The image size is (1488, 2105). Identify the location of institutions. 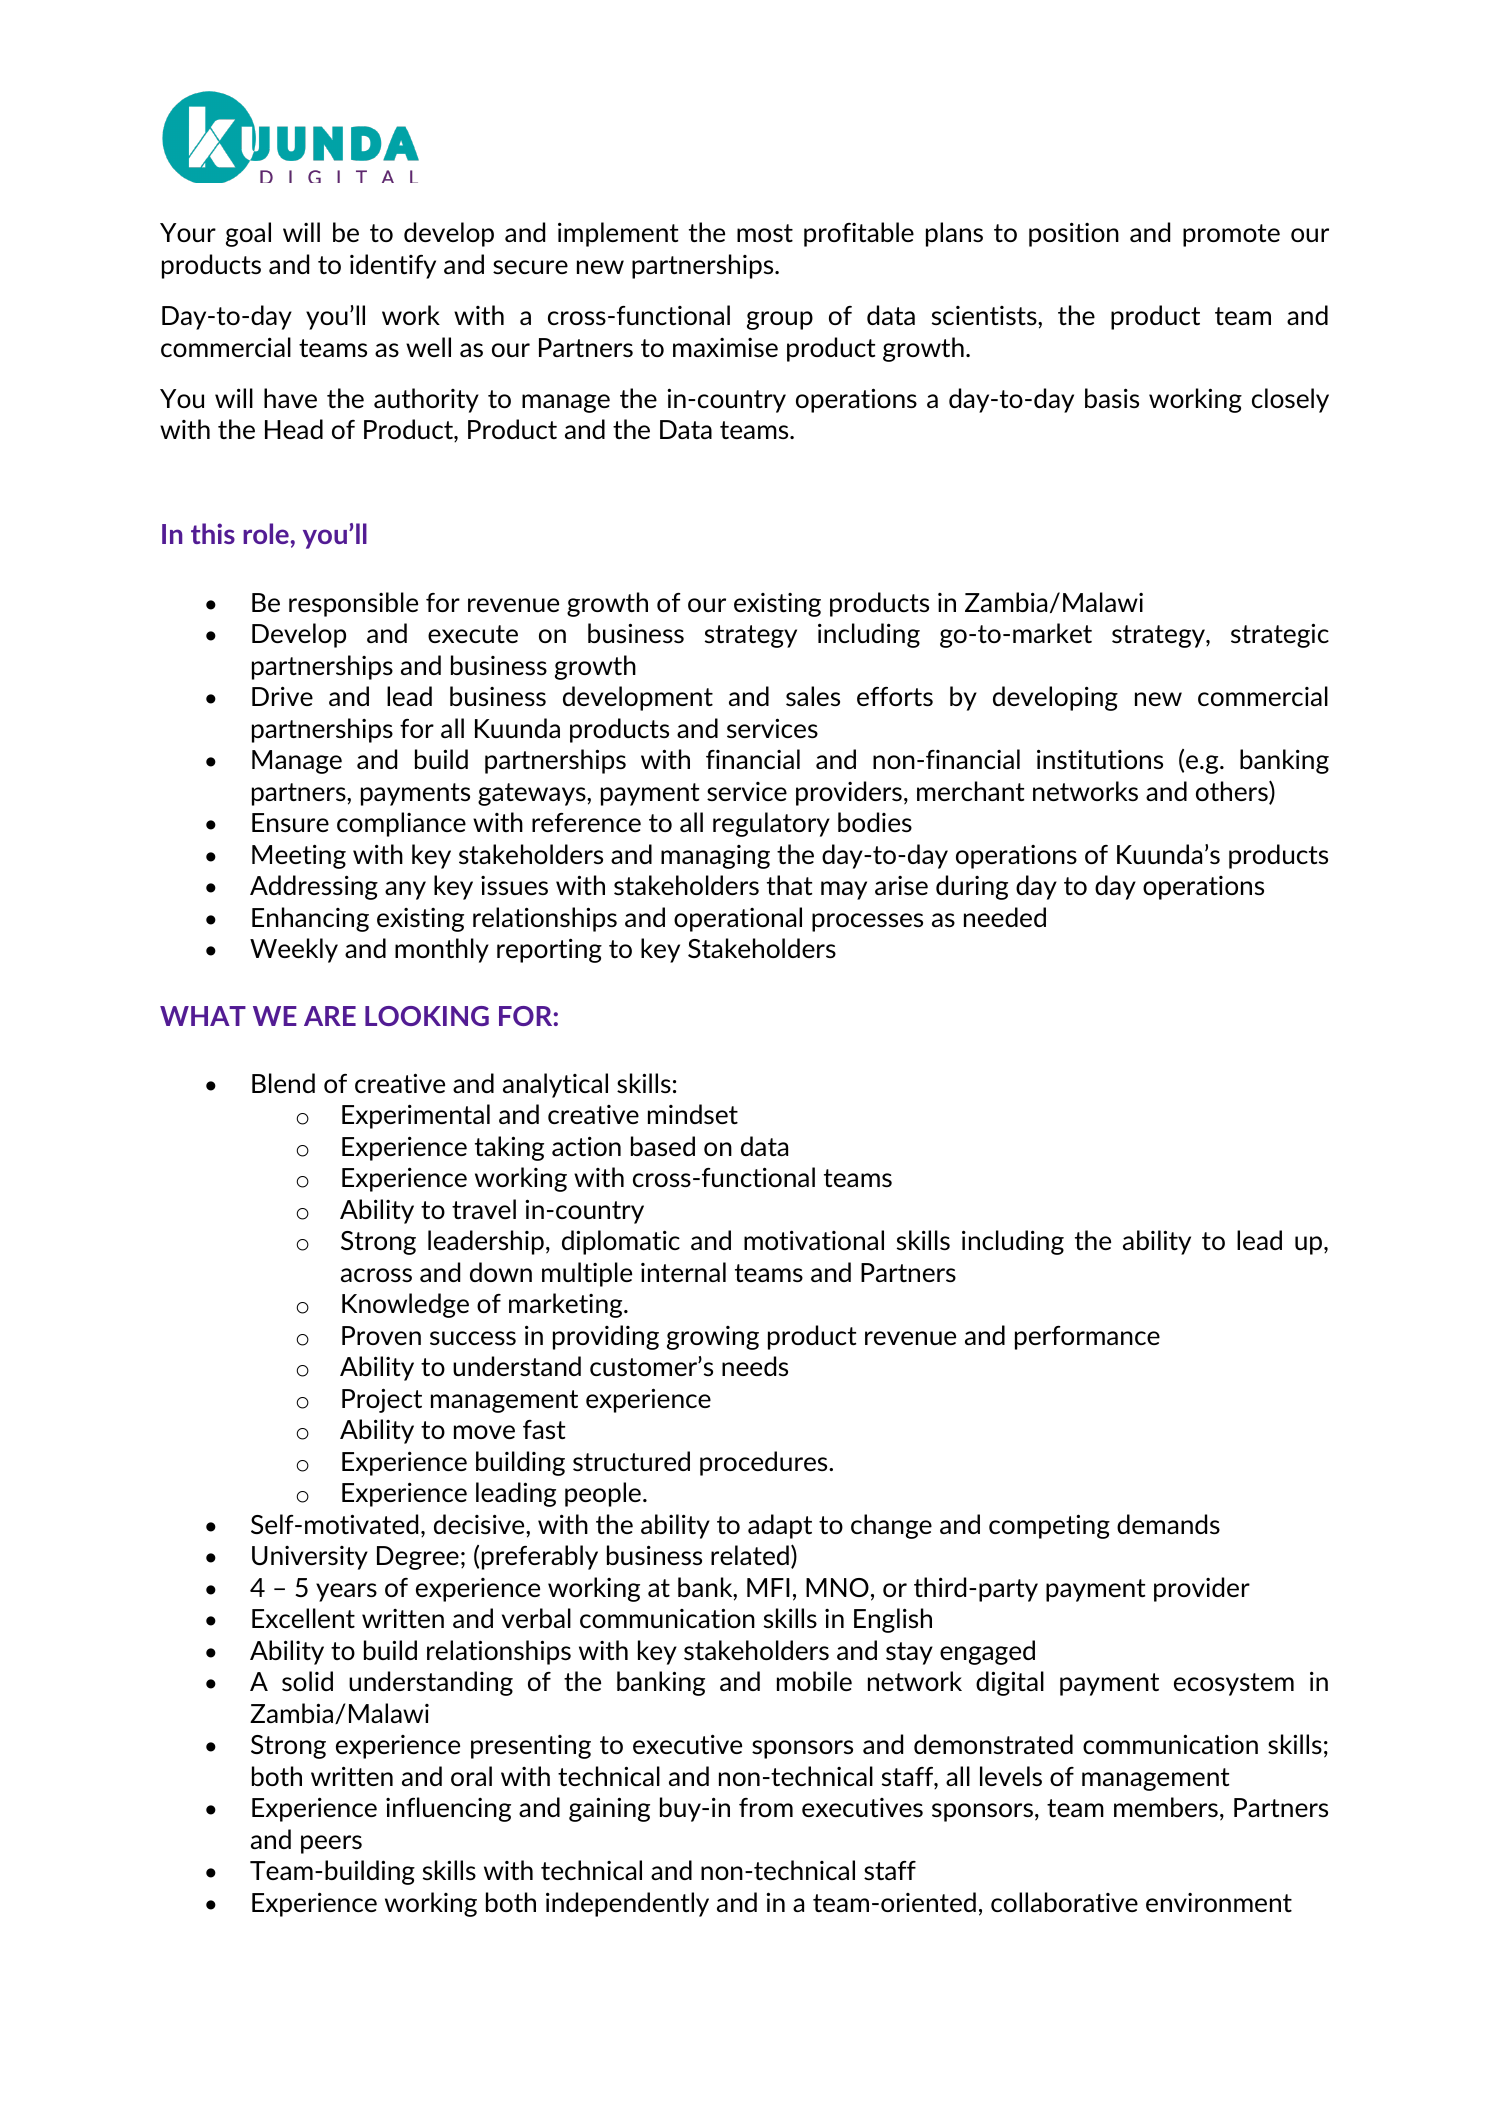
(1100, 759).
